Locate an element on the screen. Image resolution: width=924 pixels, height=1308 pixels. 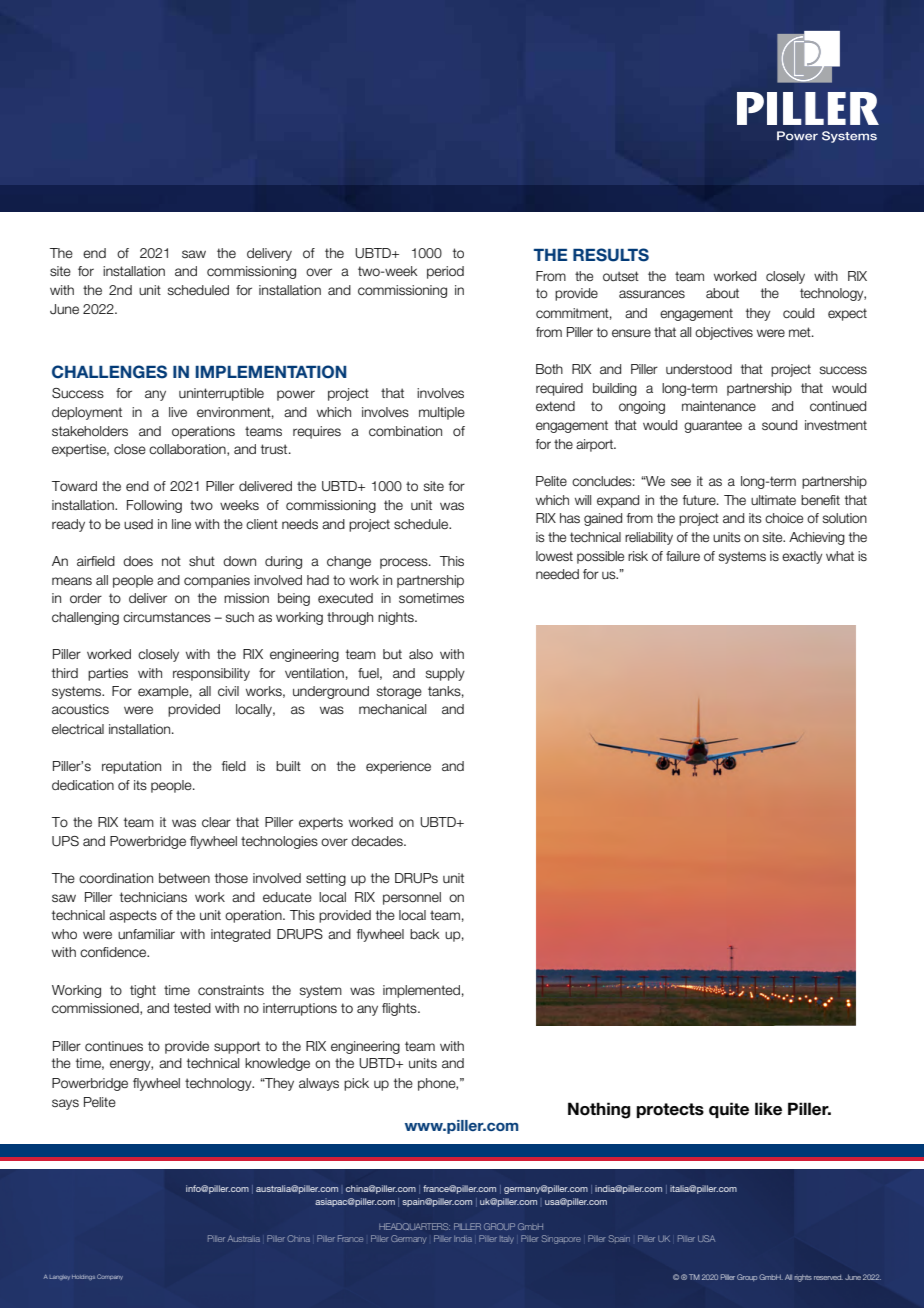
exactly is located at coordinates (802, 557).
